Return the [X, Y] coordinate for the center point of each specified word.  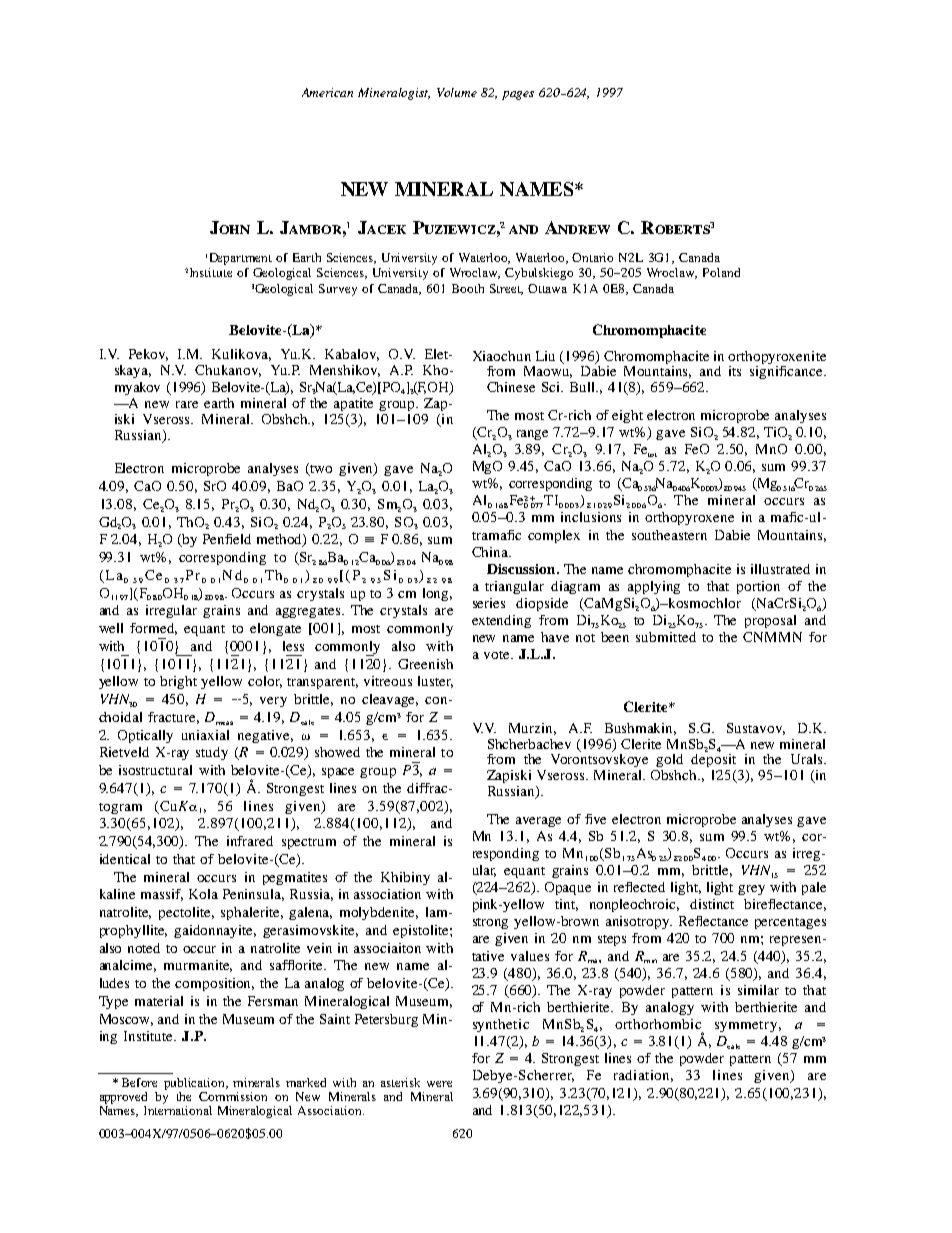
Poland [721, 272]
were [439, 1084]
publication [196, 1084]
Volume [457, 92]
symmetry [748, 1026]
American [327, 92]
